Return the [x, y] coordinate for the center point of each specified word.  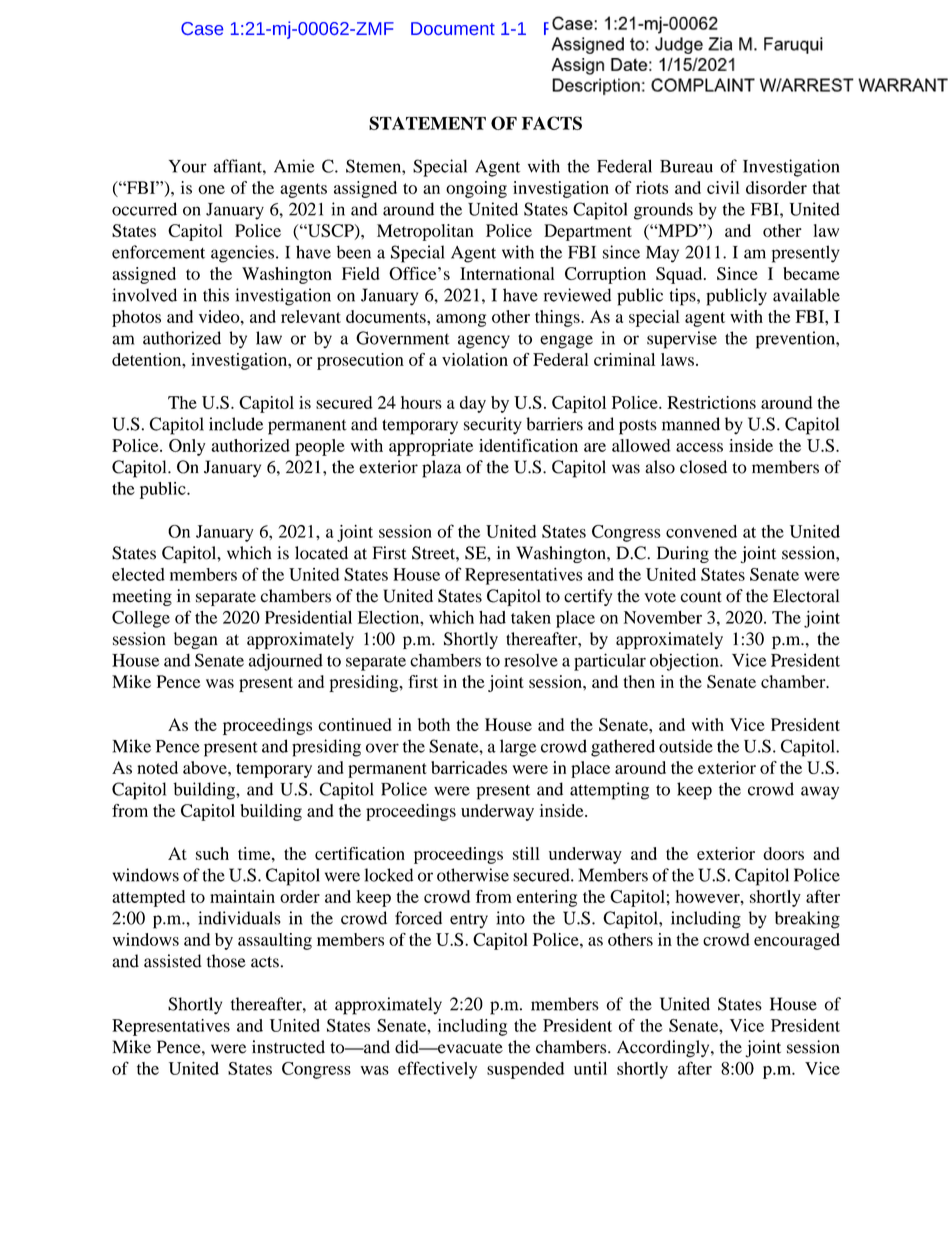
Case [202, 28]
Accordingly [664, 1049]
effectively [437, 1070]
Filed [564, 28]
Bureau [686, 166]
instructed [288, 1047]
